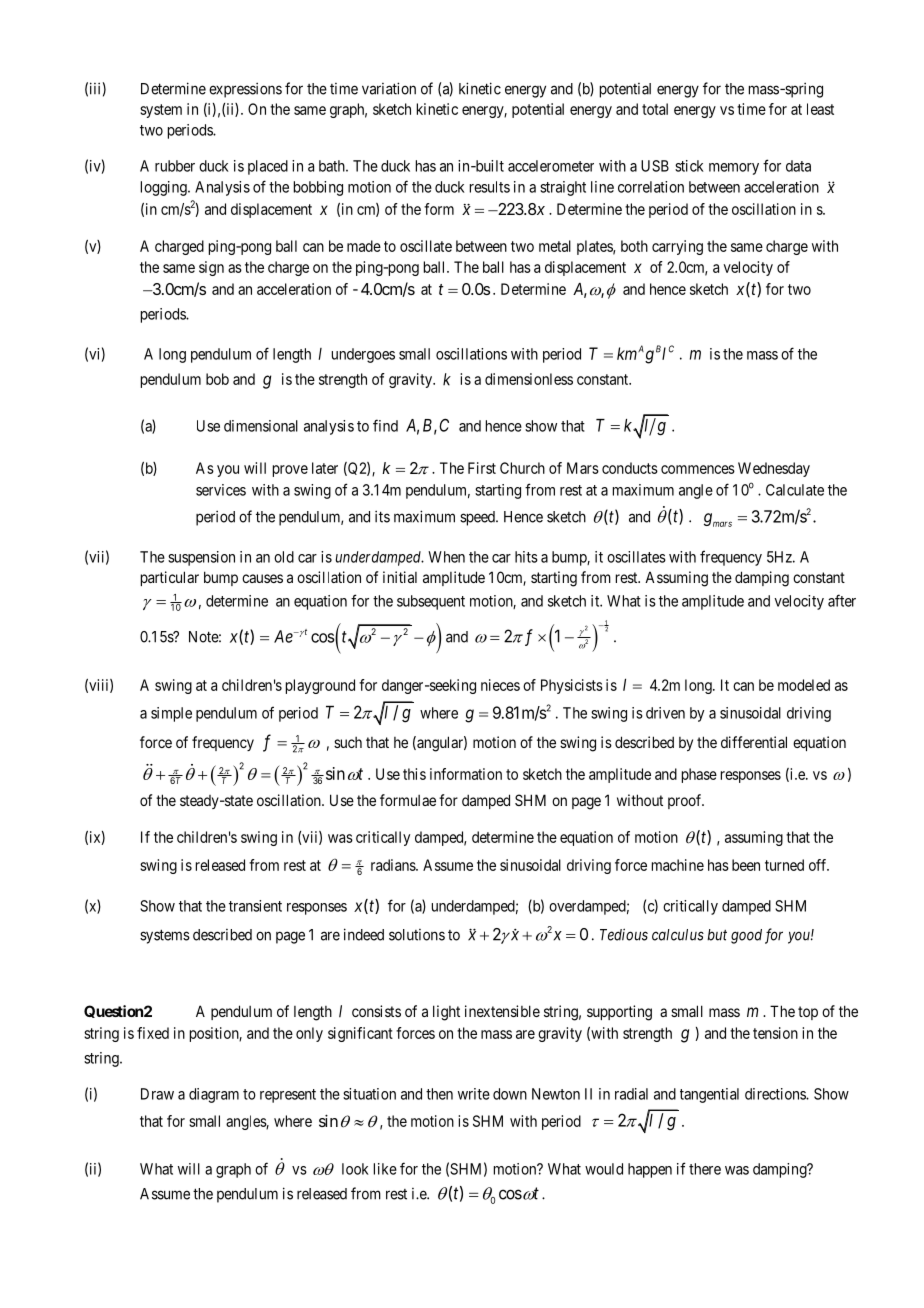 This screenshot has height=1308, width=924. What do you see at coordinates (261, 426) in the screenshot?
I see `dimensional` at bounding box center [261, 426].
